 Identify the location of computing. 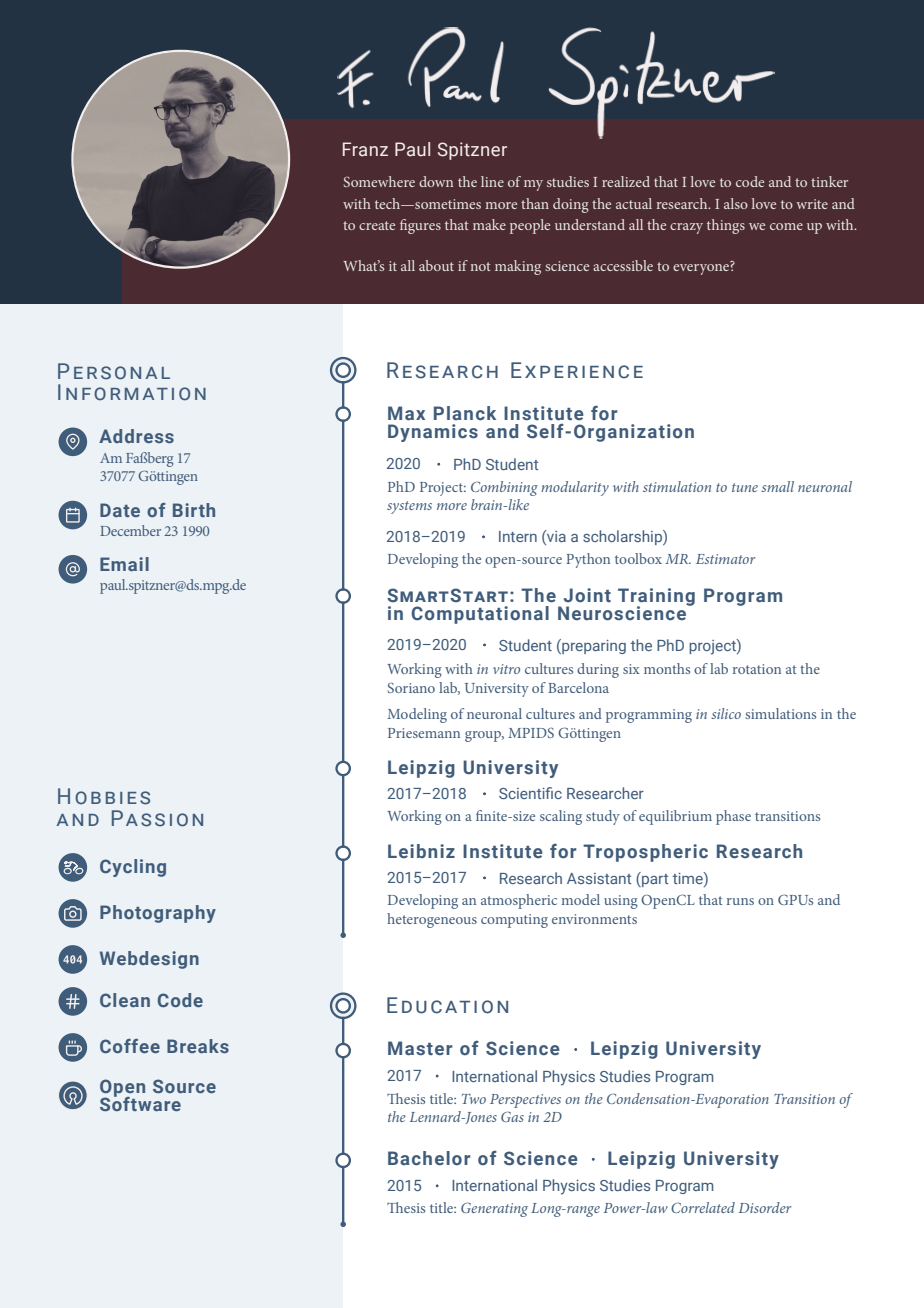
(514, 921).
